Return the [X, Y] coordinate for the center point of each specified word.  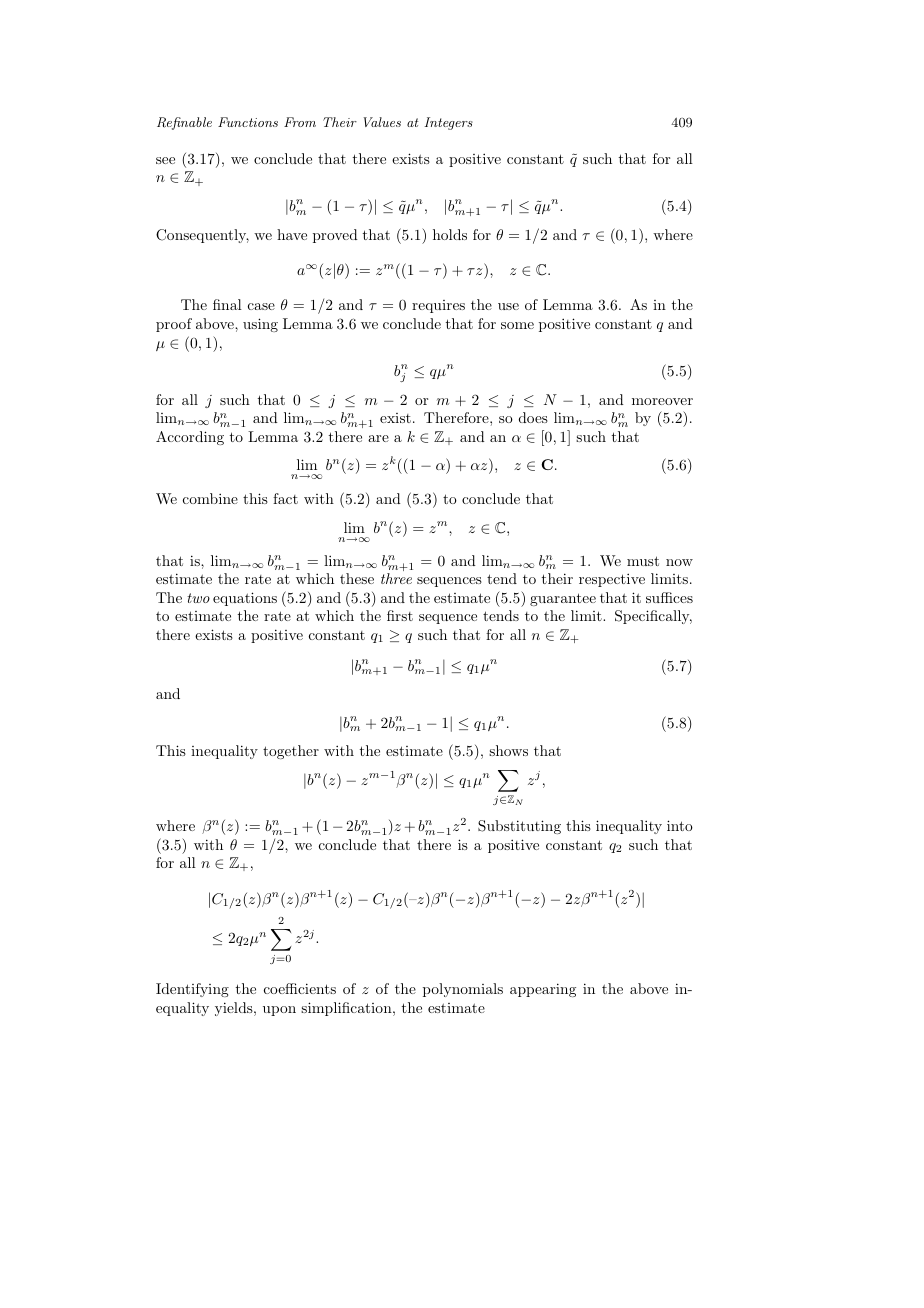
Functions [248, 122]
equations [245, 599]
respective [612, 580]
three [396, 578]
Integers [448, 123]
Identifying [192, 990]
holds [450, 234]
